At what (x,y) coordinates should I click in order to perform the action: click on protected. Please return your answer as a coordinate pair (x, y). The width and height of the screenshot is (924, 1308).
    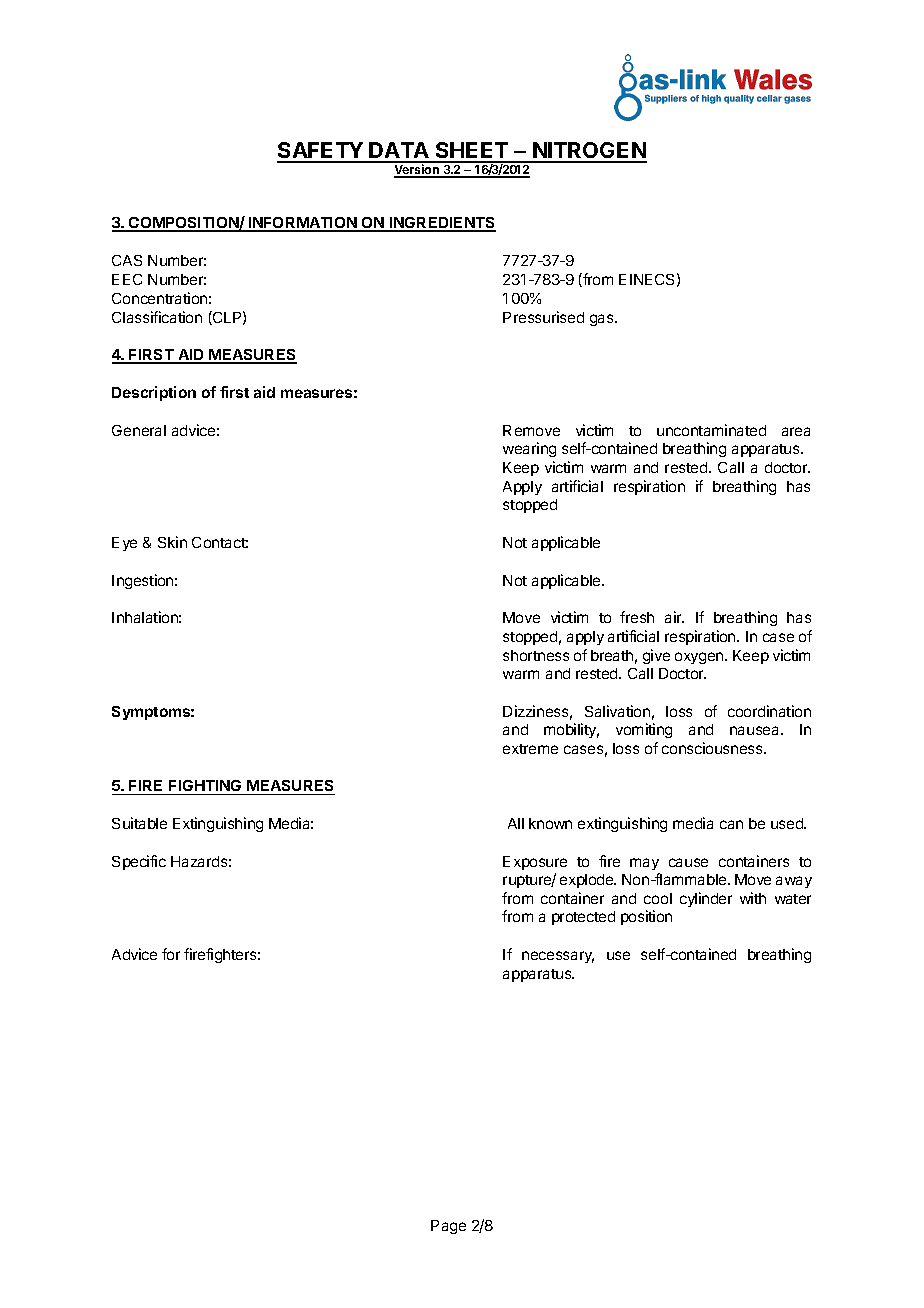
    Looking at the image, I should click on (583, 918).
